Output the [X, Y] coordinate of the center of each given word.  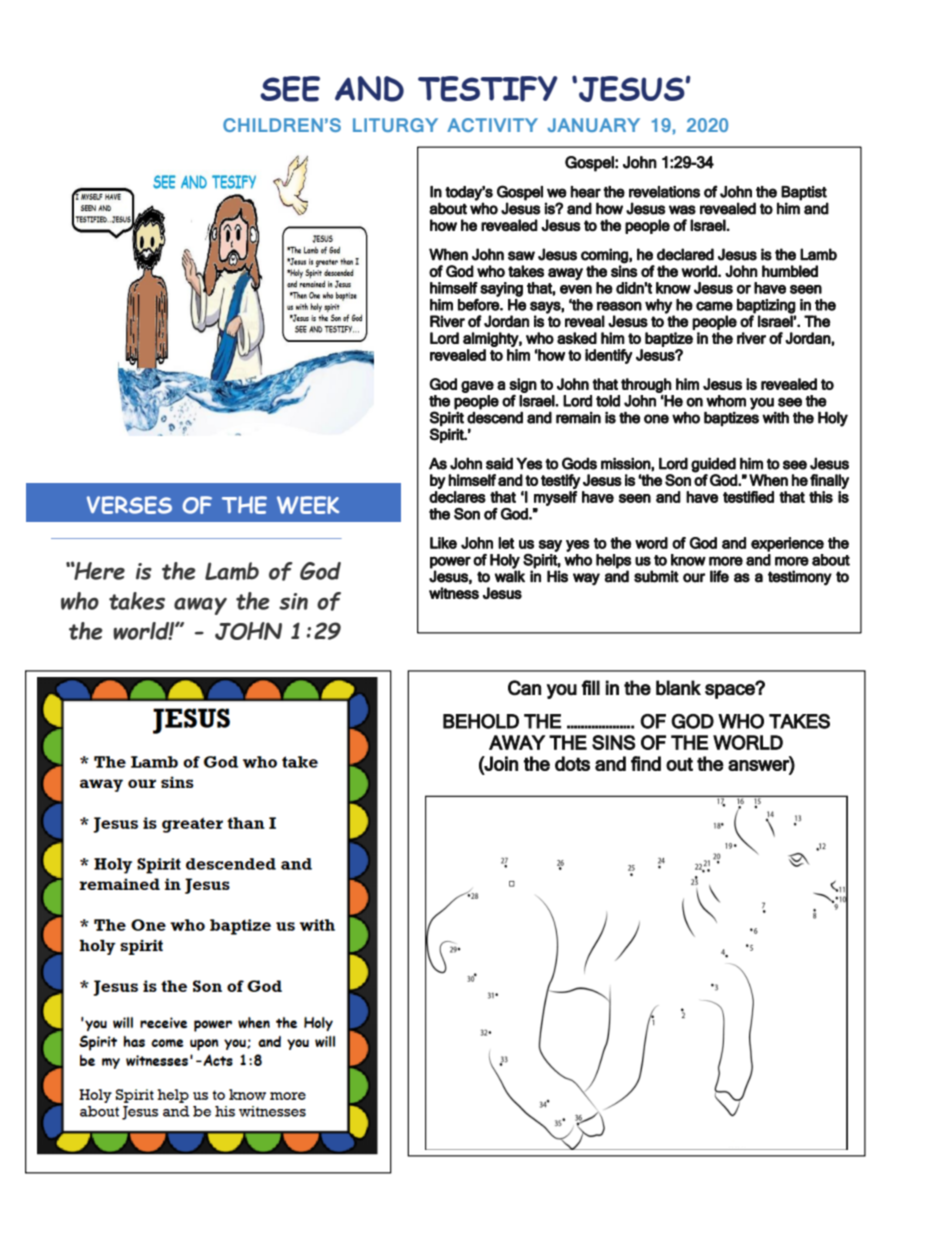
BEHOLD [481, 721]
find [646, 763]
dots [572, 763]
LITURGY [395, 125]
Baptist [804, 193]
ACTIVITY [492, 125]
